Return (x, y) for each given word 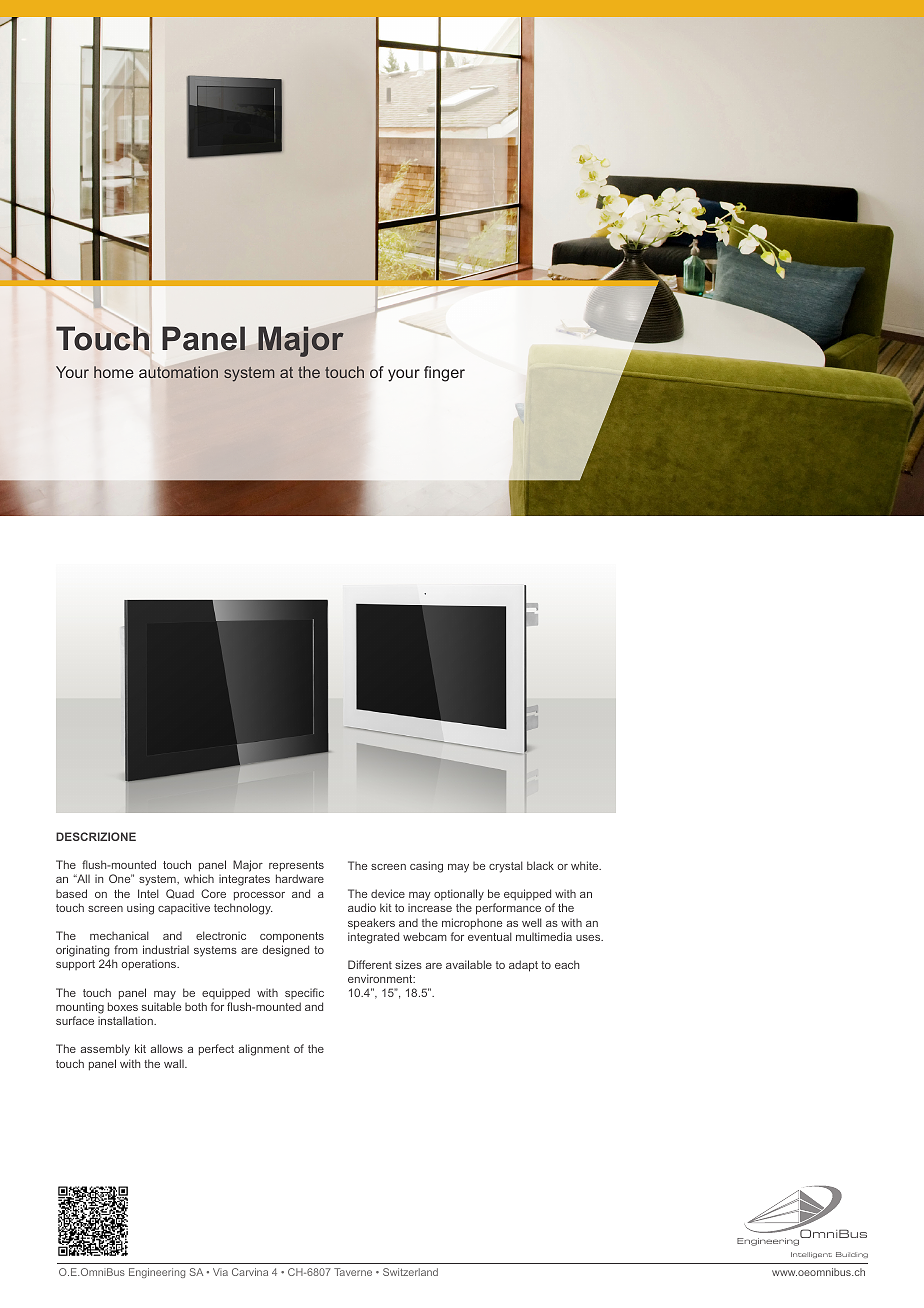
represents (296, 866)
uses (589, 938)
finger (444, 374)
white (586, 865)
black (540, 865)
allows (167, 1048)
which (199, 878)
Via (220, 1272)
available (469, 964)
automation (178, 372)
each (567, 964)
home (114, 372)
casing (426, 867)
